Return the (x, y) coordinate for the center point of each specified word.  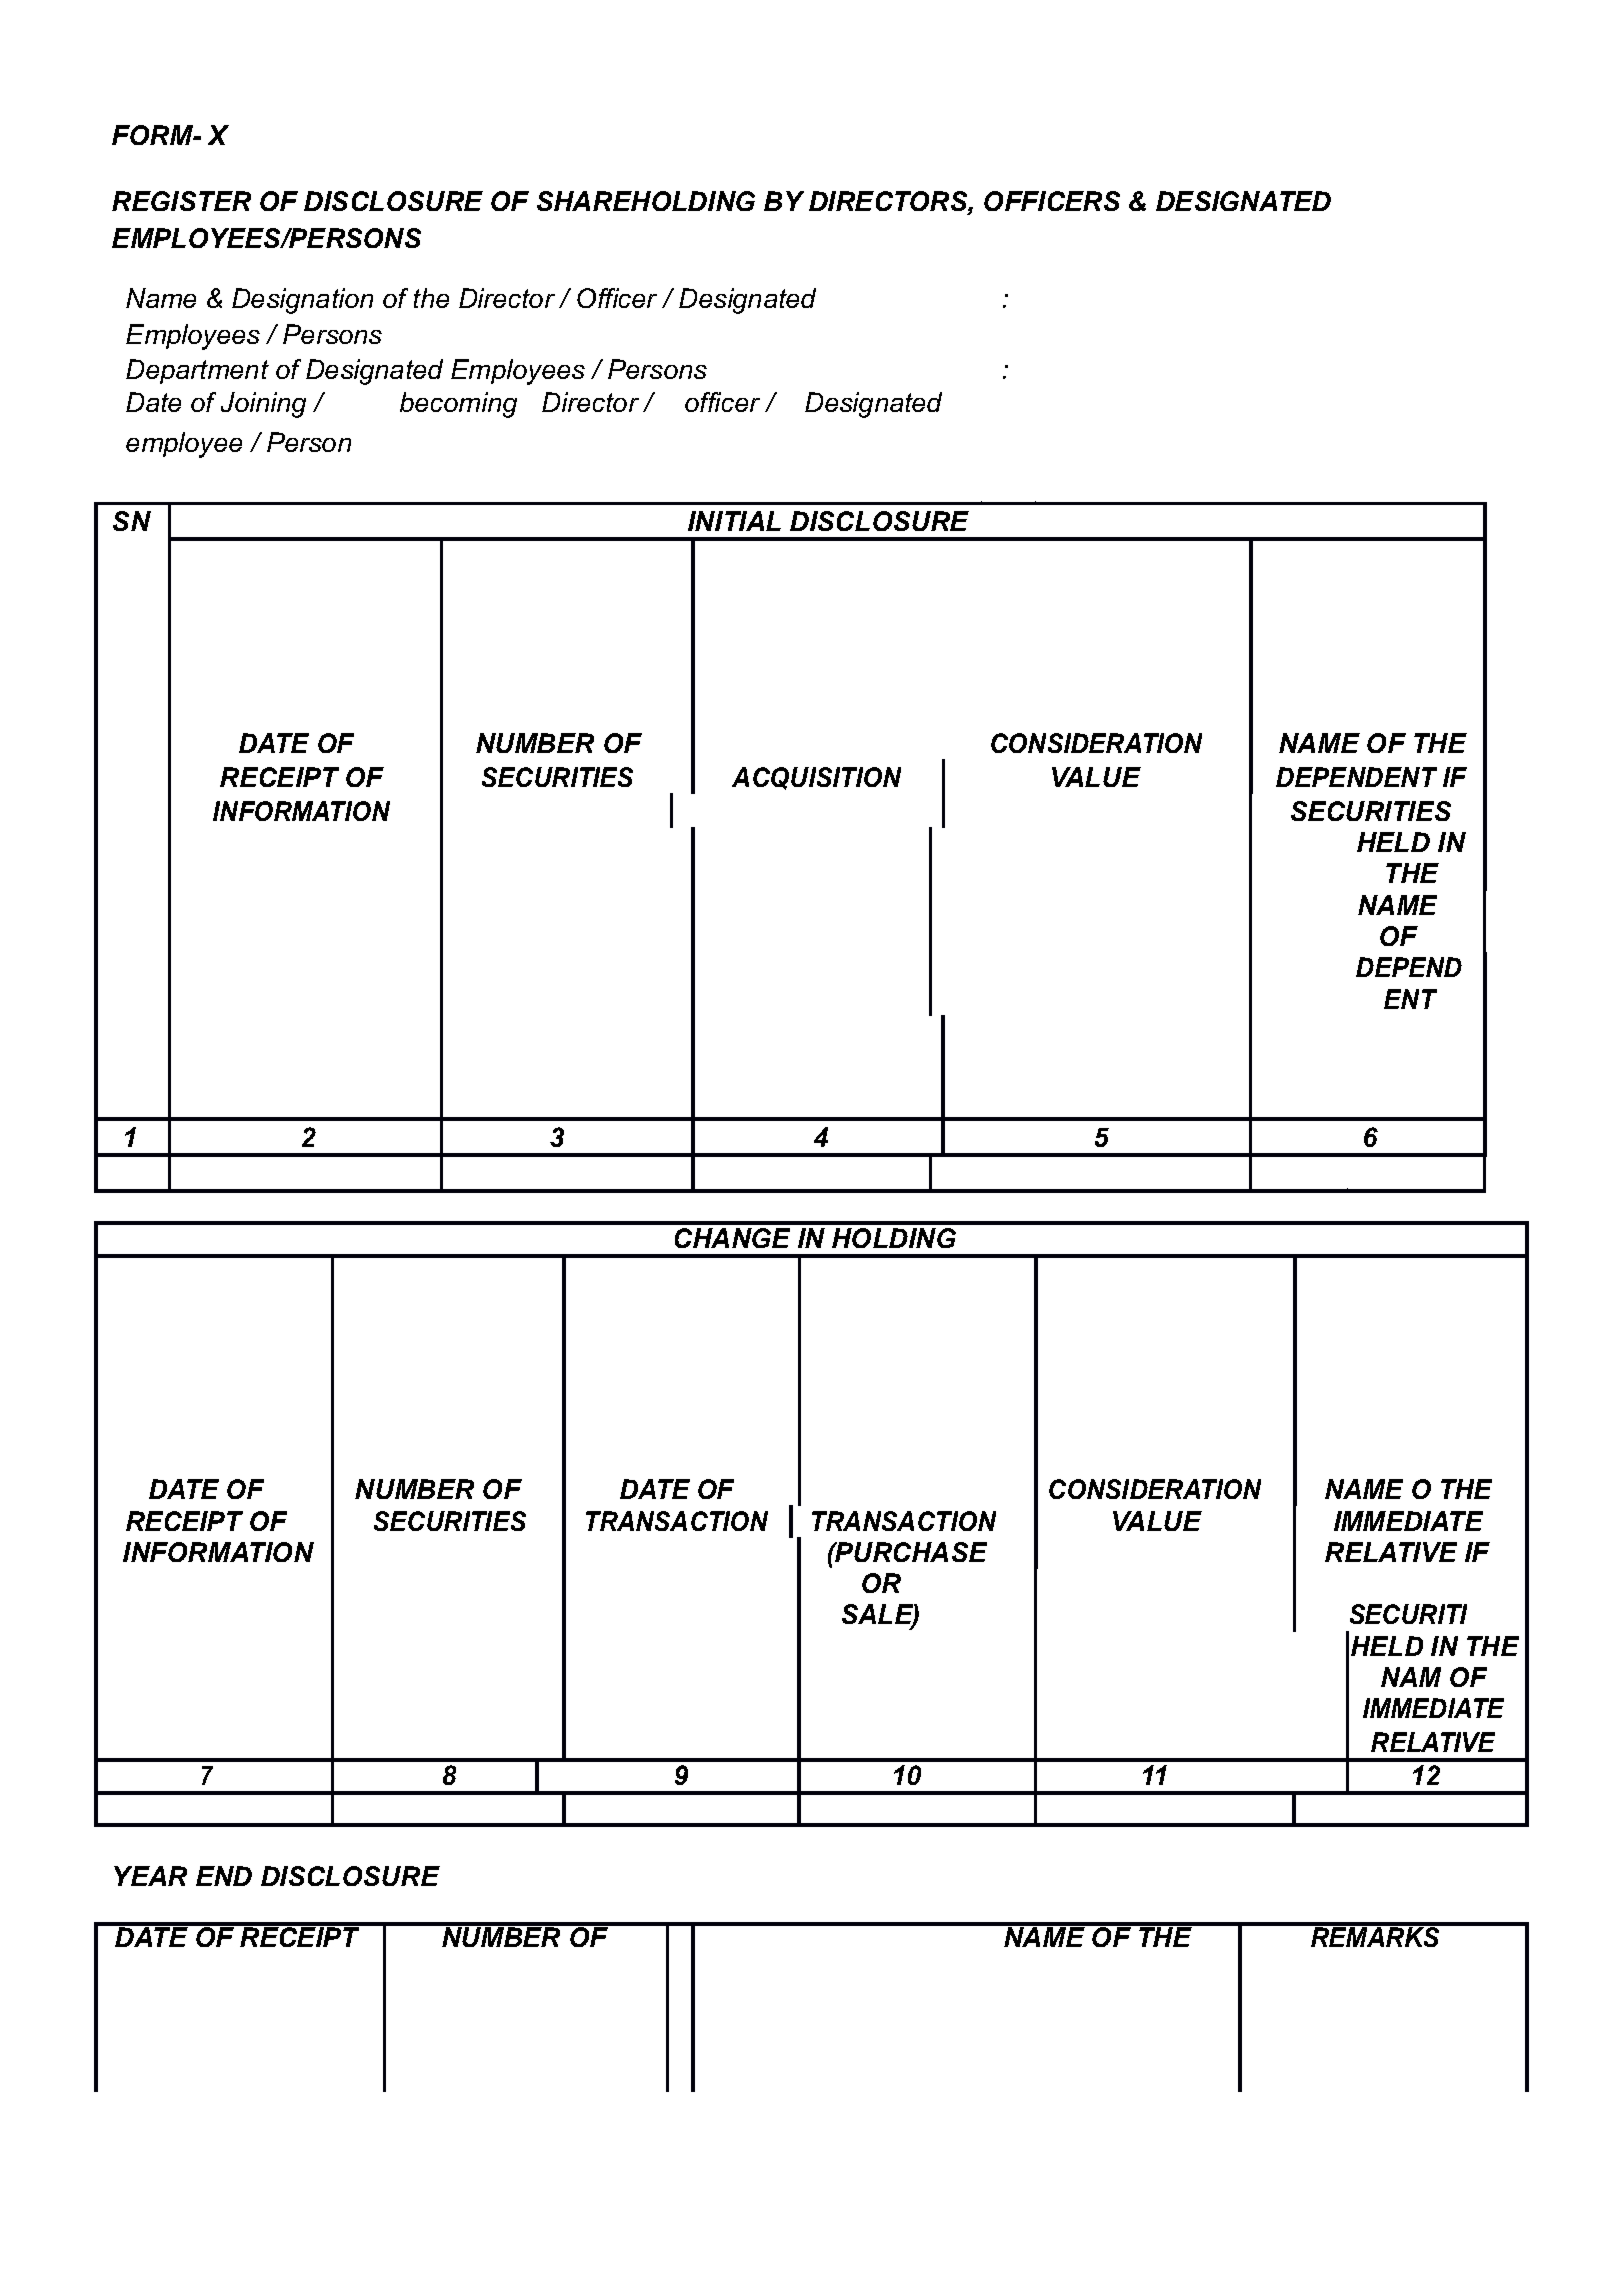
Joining (263, 405)
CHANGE (732, 1238)
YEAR (150, 1876)
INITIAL (734, 521)
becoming (458, 405)
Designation (302, 301)
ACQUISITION (816, 778)
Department (197, 371)
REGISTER (181, 201)
